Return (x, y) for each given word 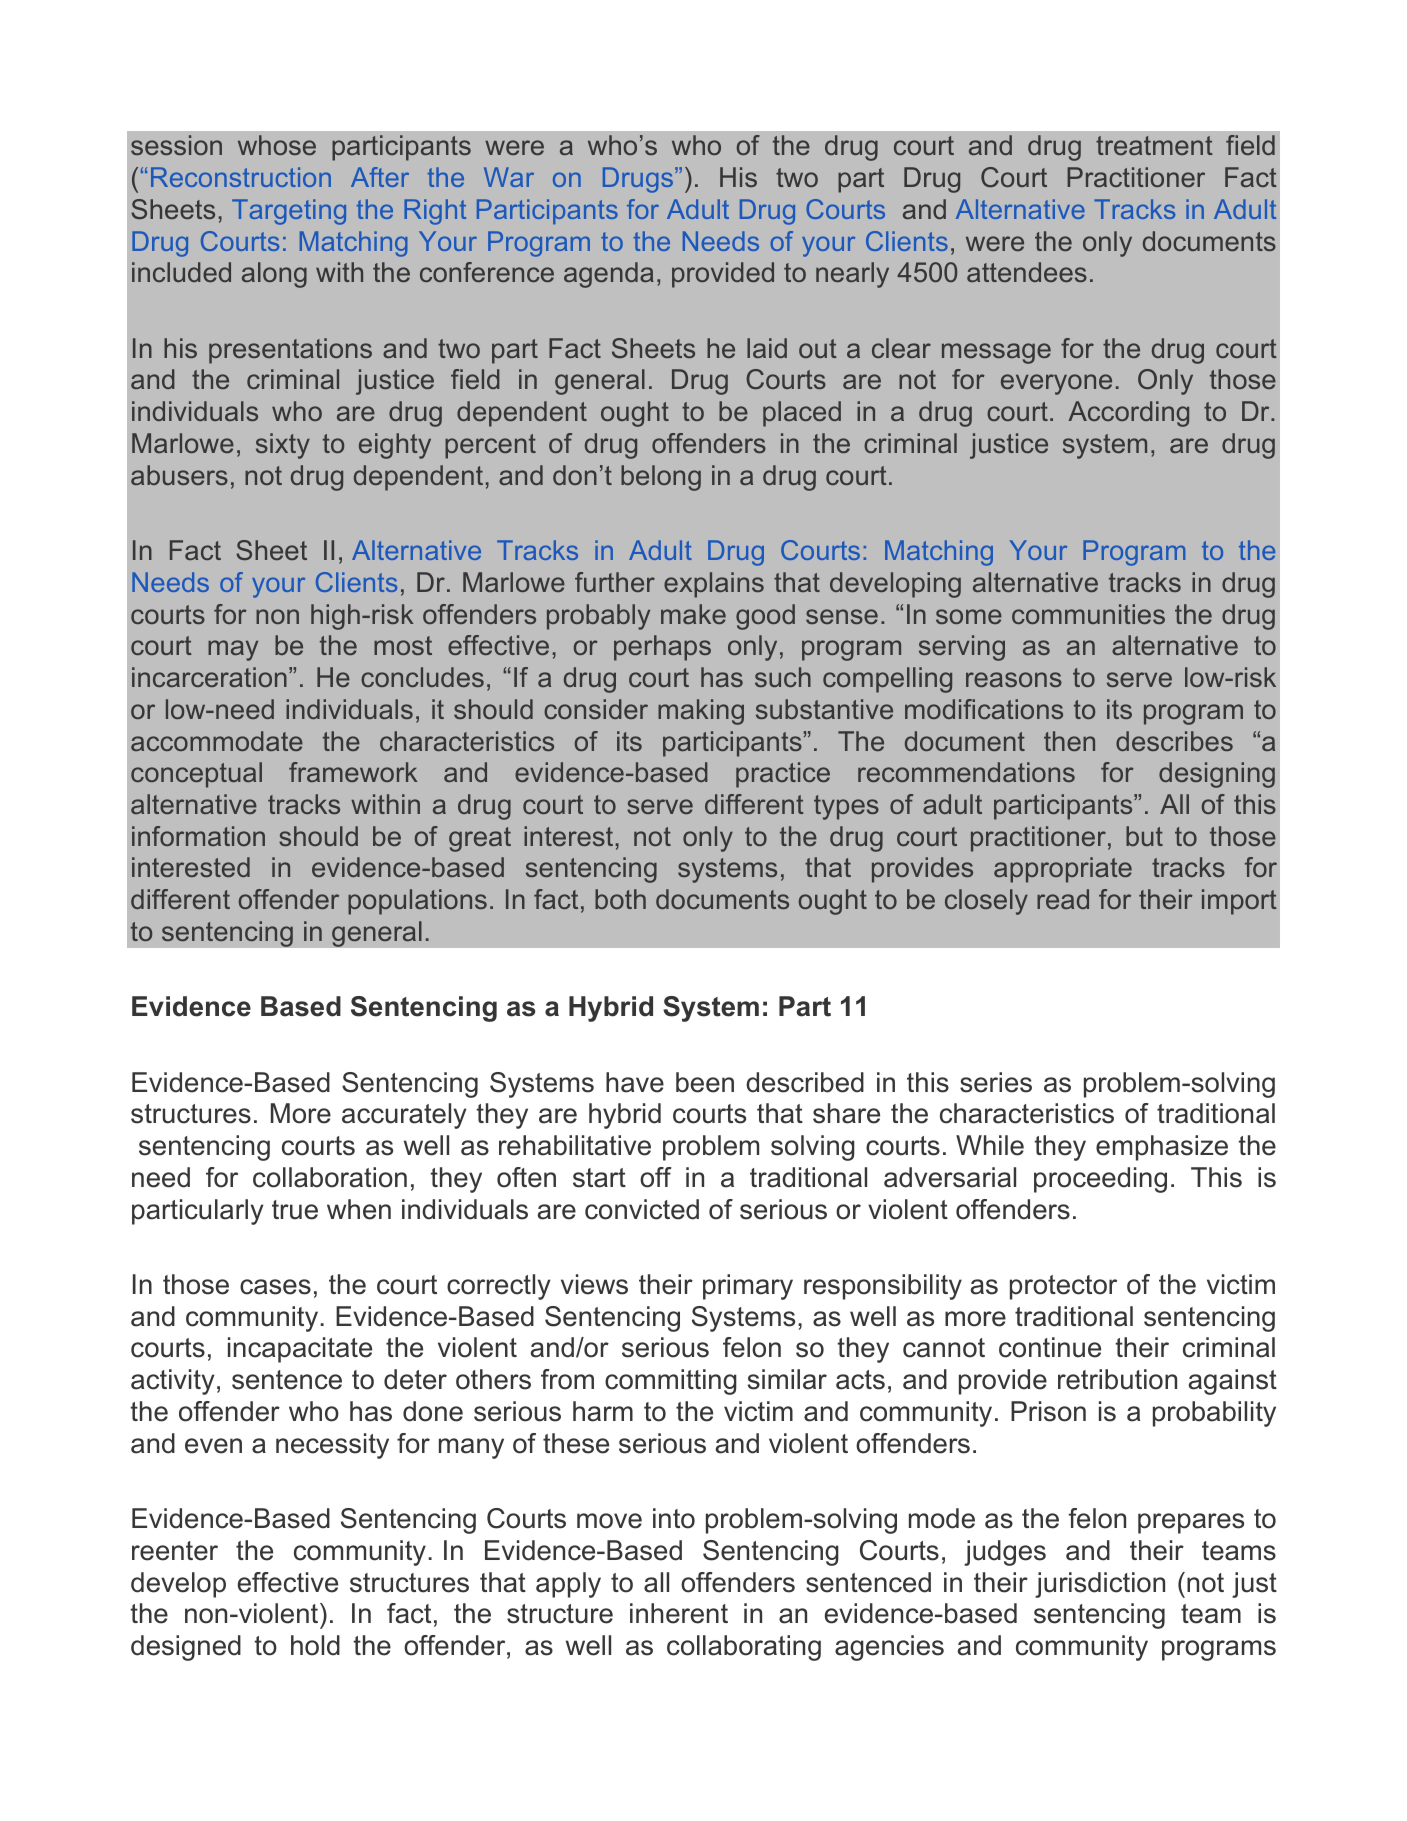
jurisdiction (1100, 1585)
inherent (679, 1613)
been (705, 1082)
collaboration (330, 1177)
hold (315, 1645)
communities (1088, 614)
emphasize (1162, 1148)
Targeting (289, 212)
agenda (609, 275)
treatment (1154, 145)
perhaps (662, 648)
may (233, 650)
